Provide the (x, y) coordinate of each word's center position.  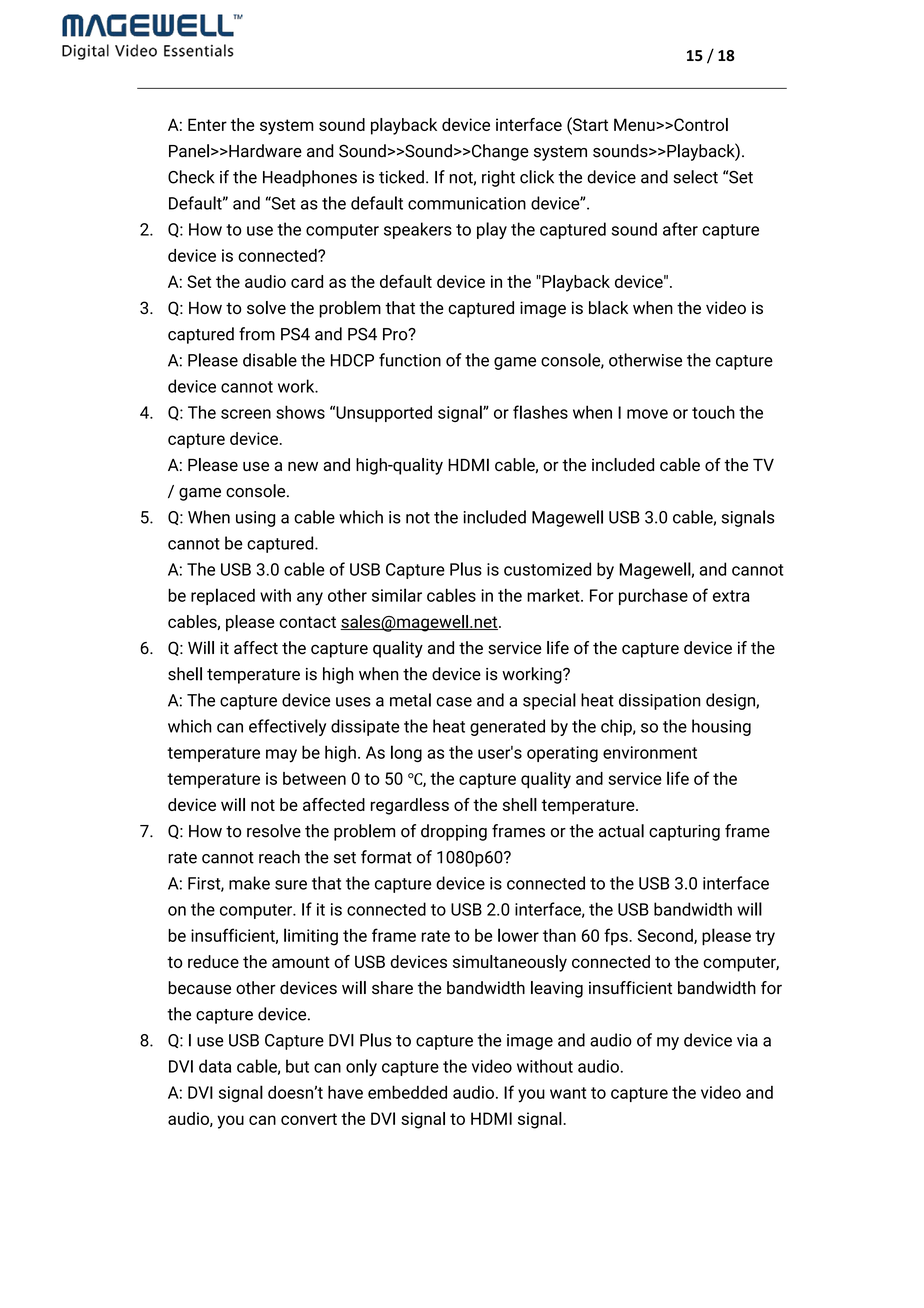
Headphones (310, 178)
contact (307, 622)
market (554, 595)
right (498, 178)
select (695, 177)
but (297, 1066)
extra (731, 596)
